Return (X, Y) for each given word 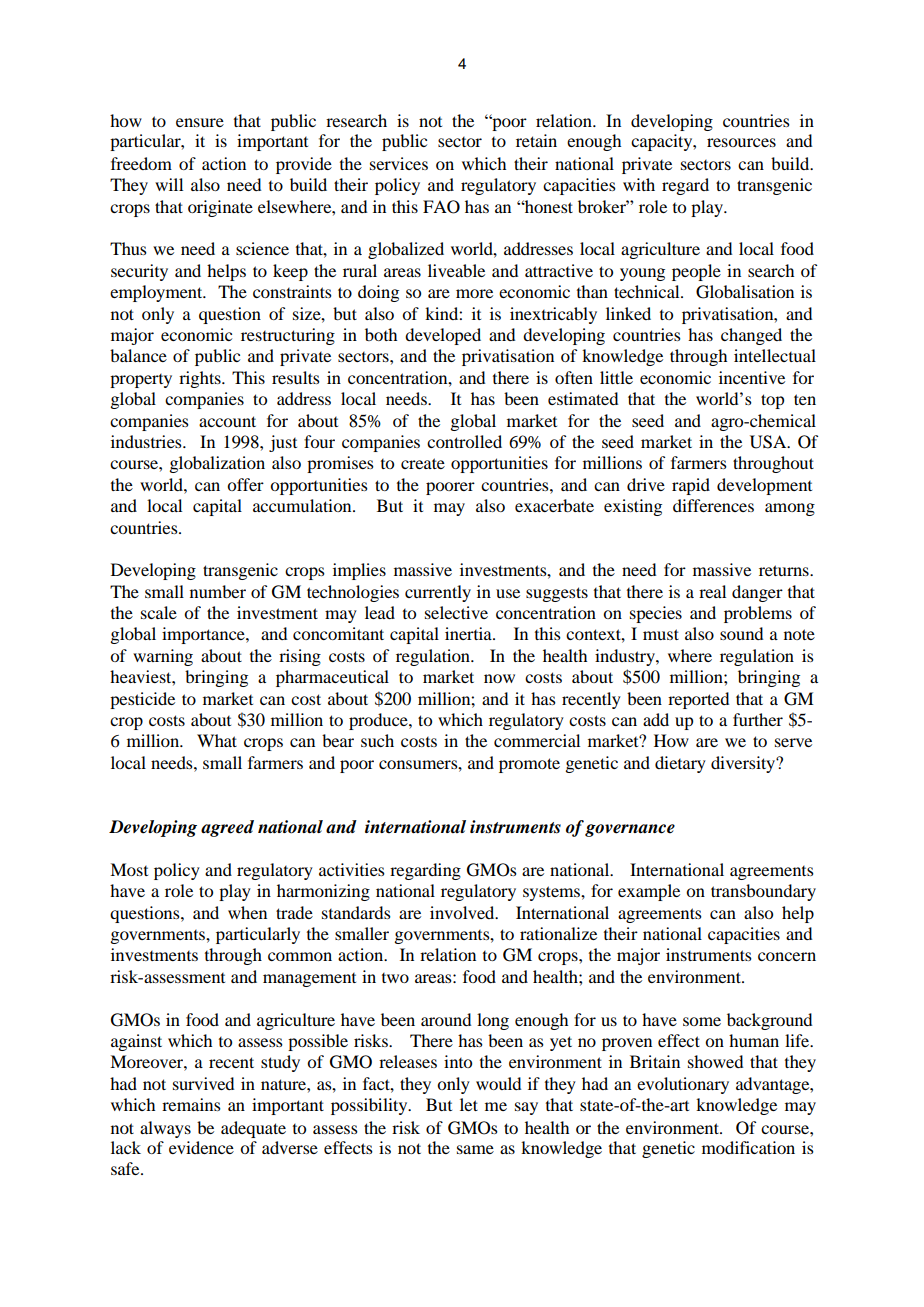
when (247, 912)
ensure (200, 122)
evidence (201, 1147)
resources (741, 142)
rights (201, 379)
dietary (680, 764)
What (217, 740)
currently (438, 593)
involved (463, 912)
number (218, 591)
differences (713, 505)
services (399, 163)
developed (443, 336)
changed (751, 336)
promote (529, 765)
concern (787, 956)
